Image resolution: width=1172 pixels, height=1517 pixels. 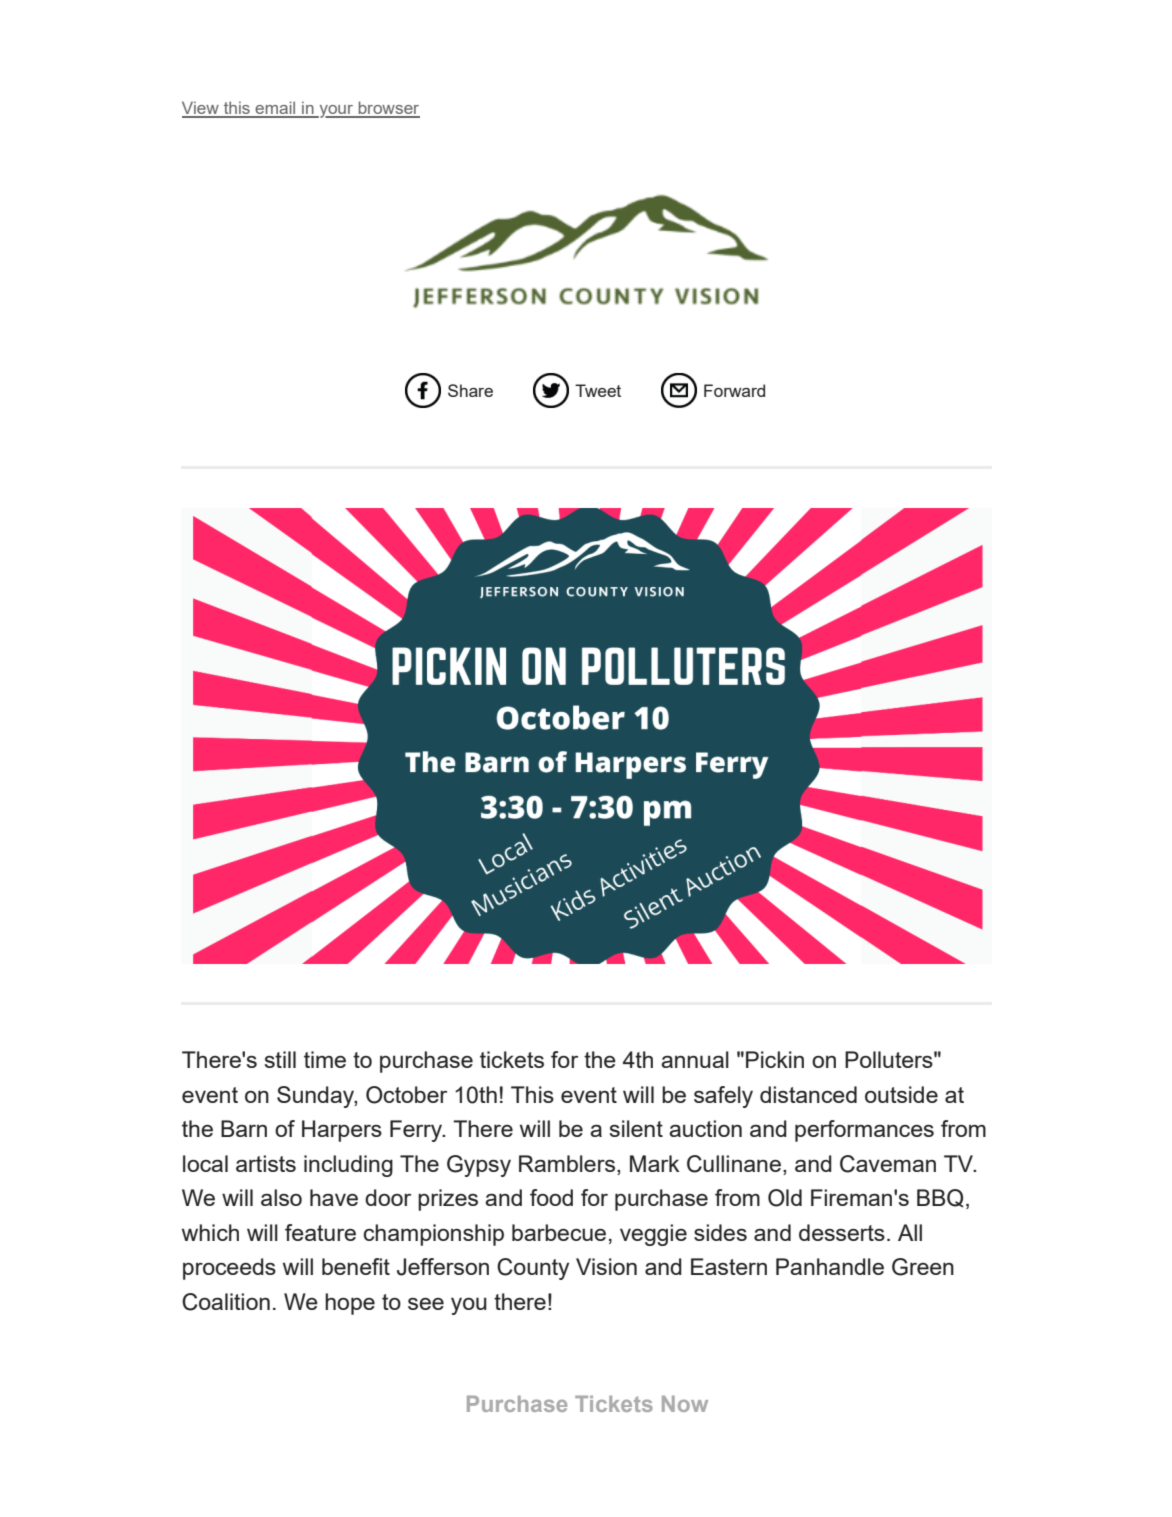 What do you see at coordinates (388, 109) in the page?
I see `browser` at bounding box center [388, 109].
